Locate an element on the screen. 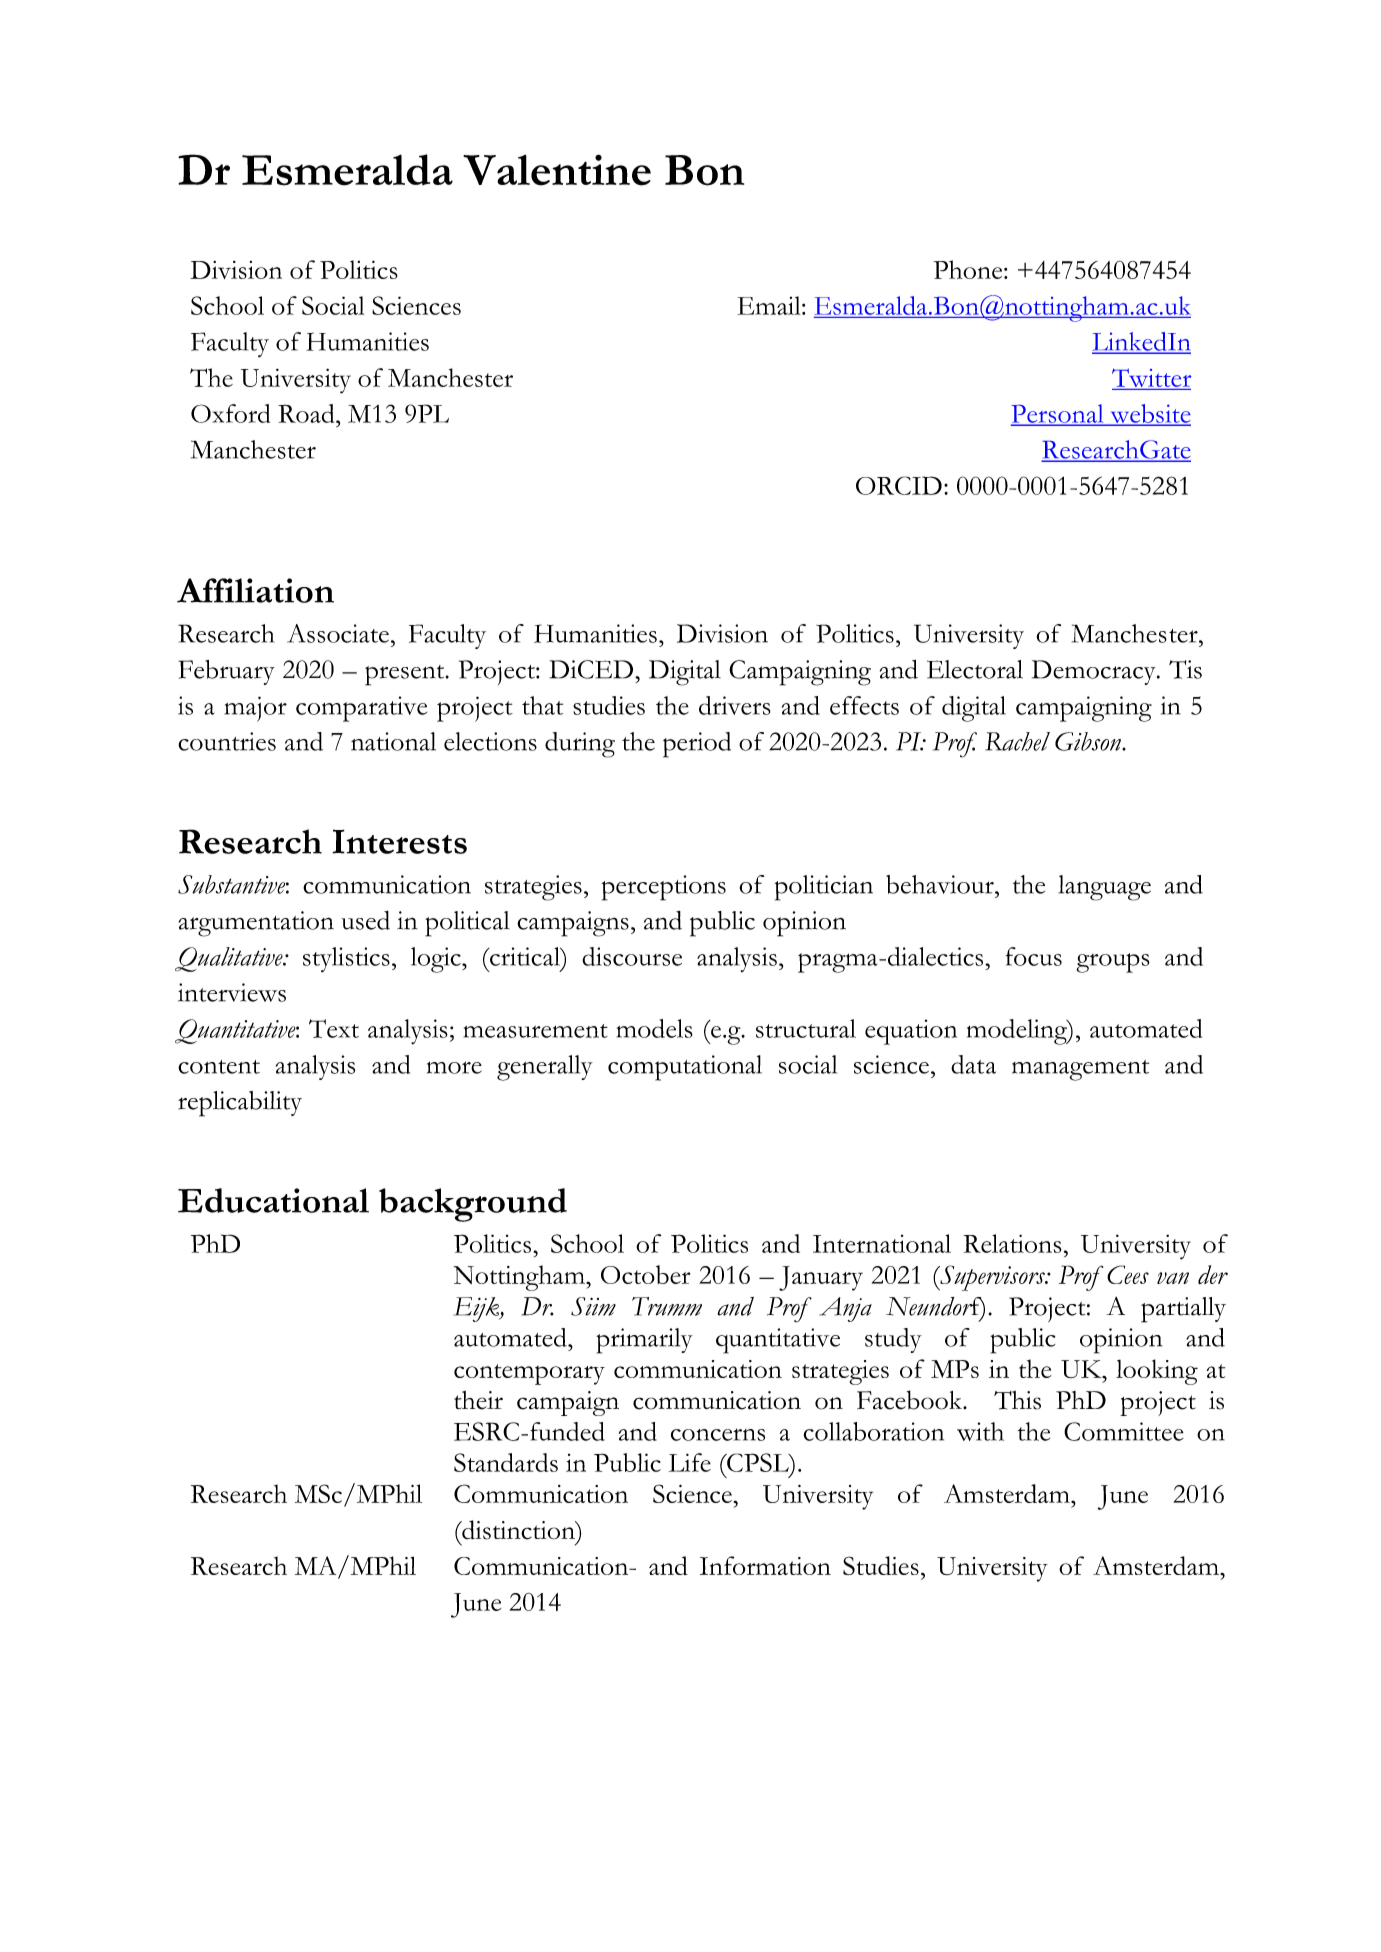 The image size is (1381, 1952). drivers is located at coordinates (735, 705).
